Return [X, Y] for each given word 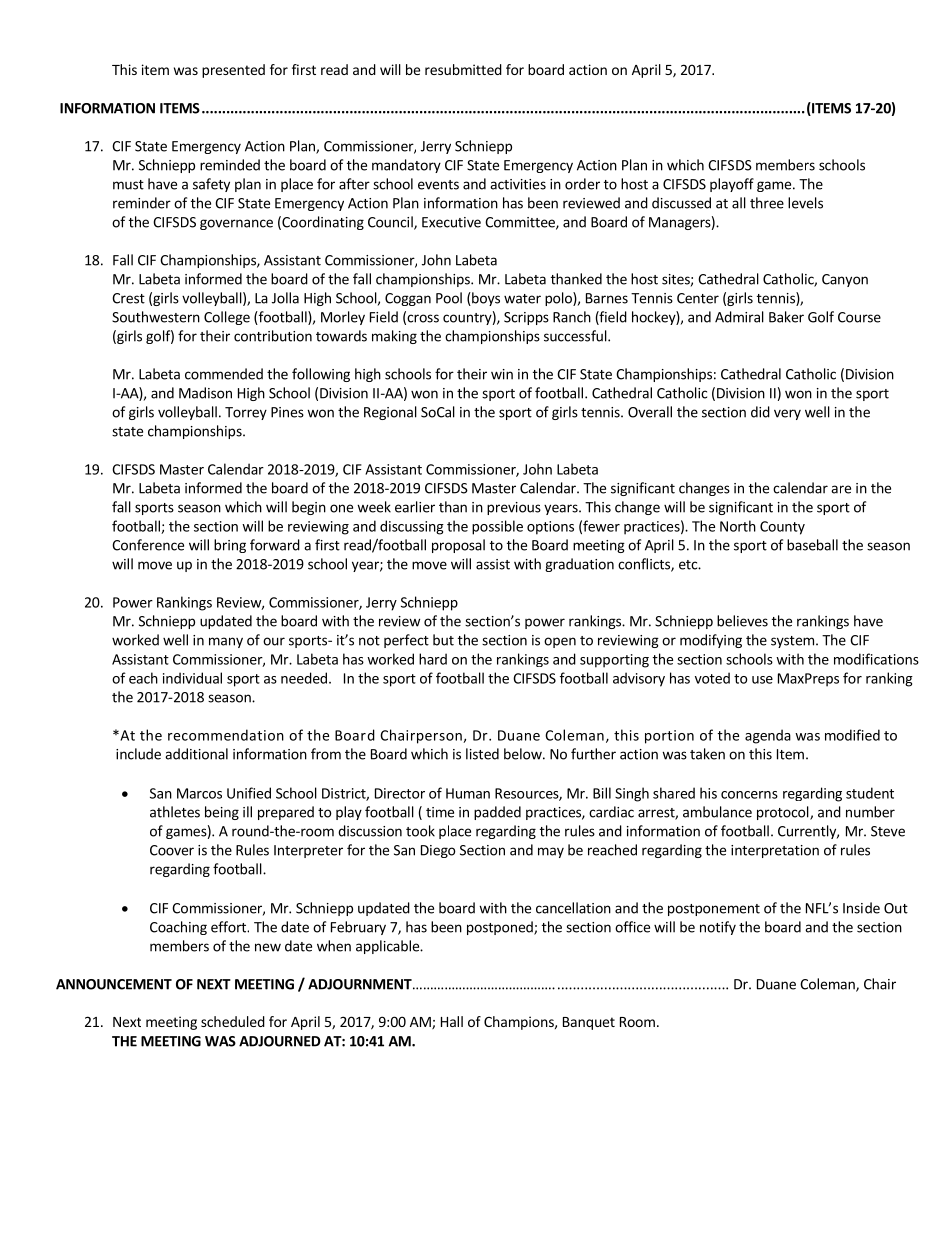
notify [718, 928]
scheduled [233, 1021]
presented [233, 71]
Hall [452, 1021]
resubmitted [463, 69]
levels [805, 203]
